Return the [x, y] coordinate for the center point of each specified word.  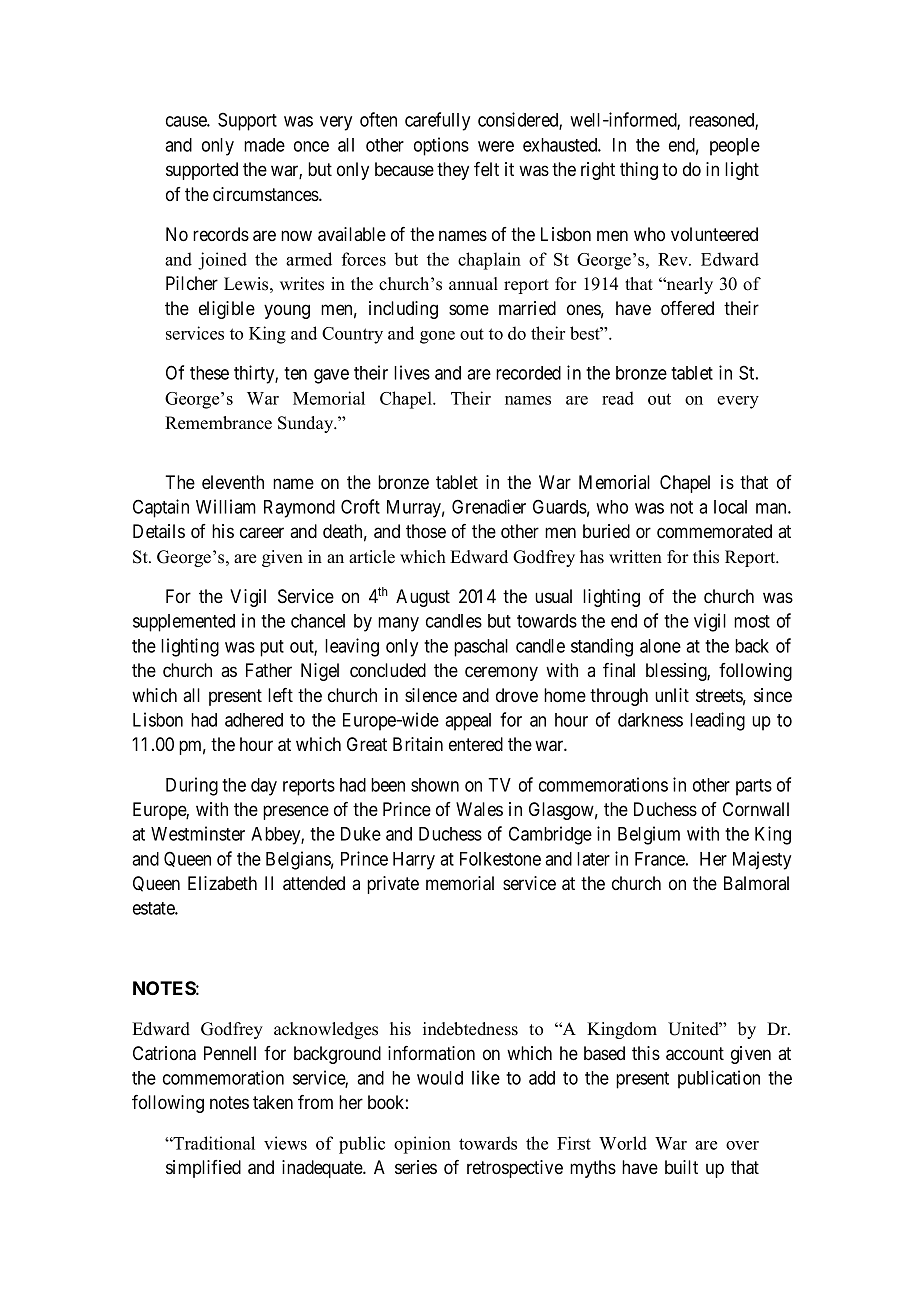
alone [660, 646]
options [441, 146]
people [735, 147]
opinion [422, 1145]
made [264, 145]
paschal [481, 648]
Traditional [213, 1143]
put [272, 648]
